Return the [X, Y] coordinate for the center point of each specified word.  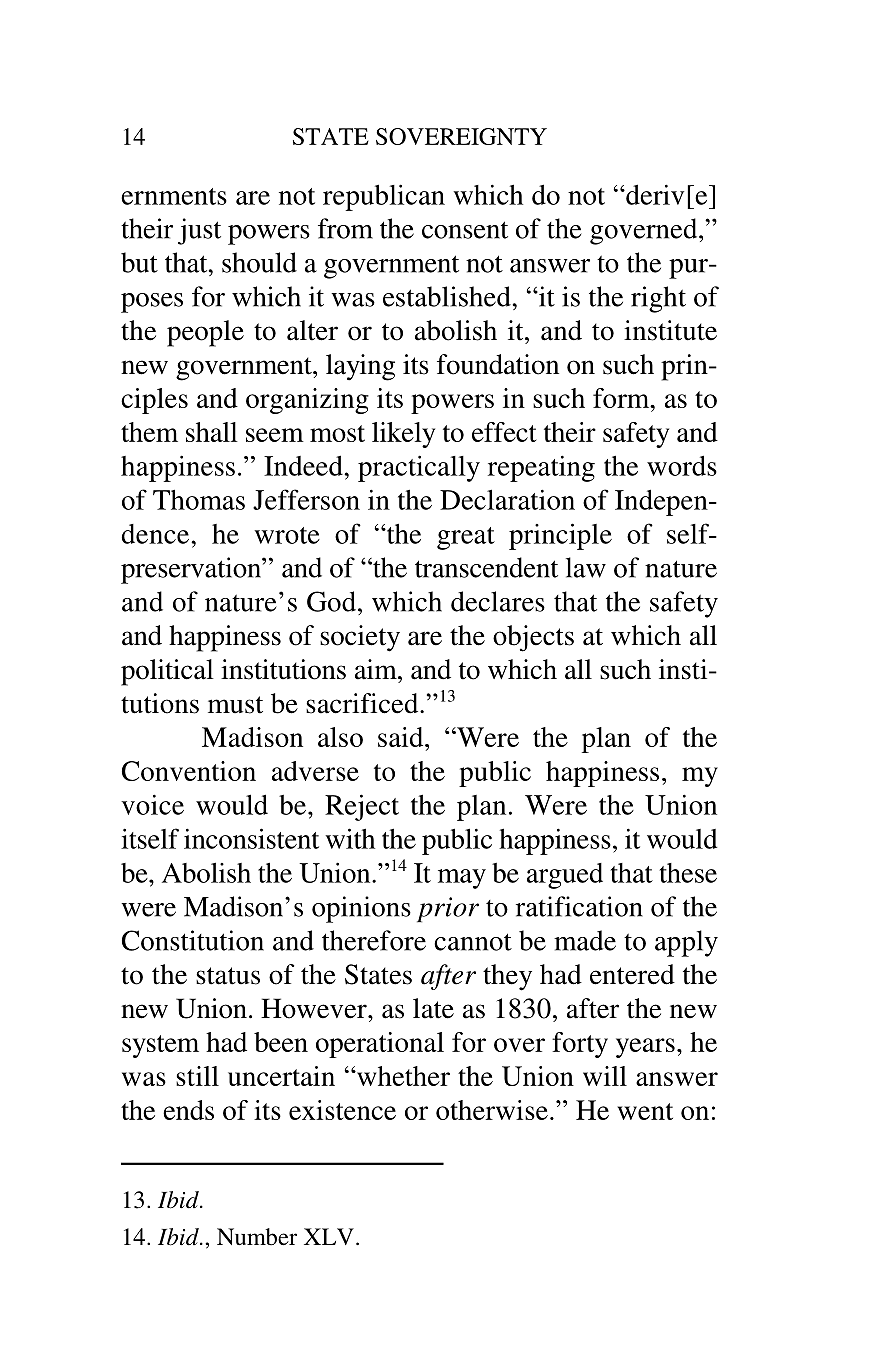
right [658, 299]
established [448, 296]
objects [533, 638]
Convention [189, 771]
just [199, 231]
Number [257, 1237]
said [402, 737]
